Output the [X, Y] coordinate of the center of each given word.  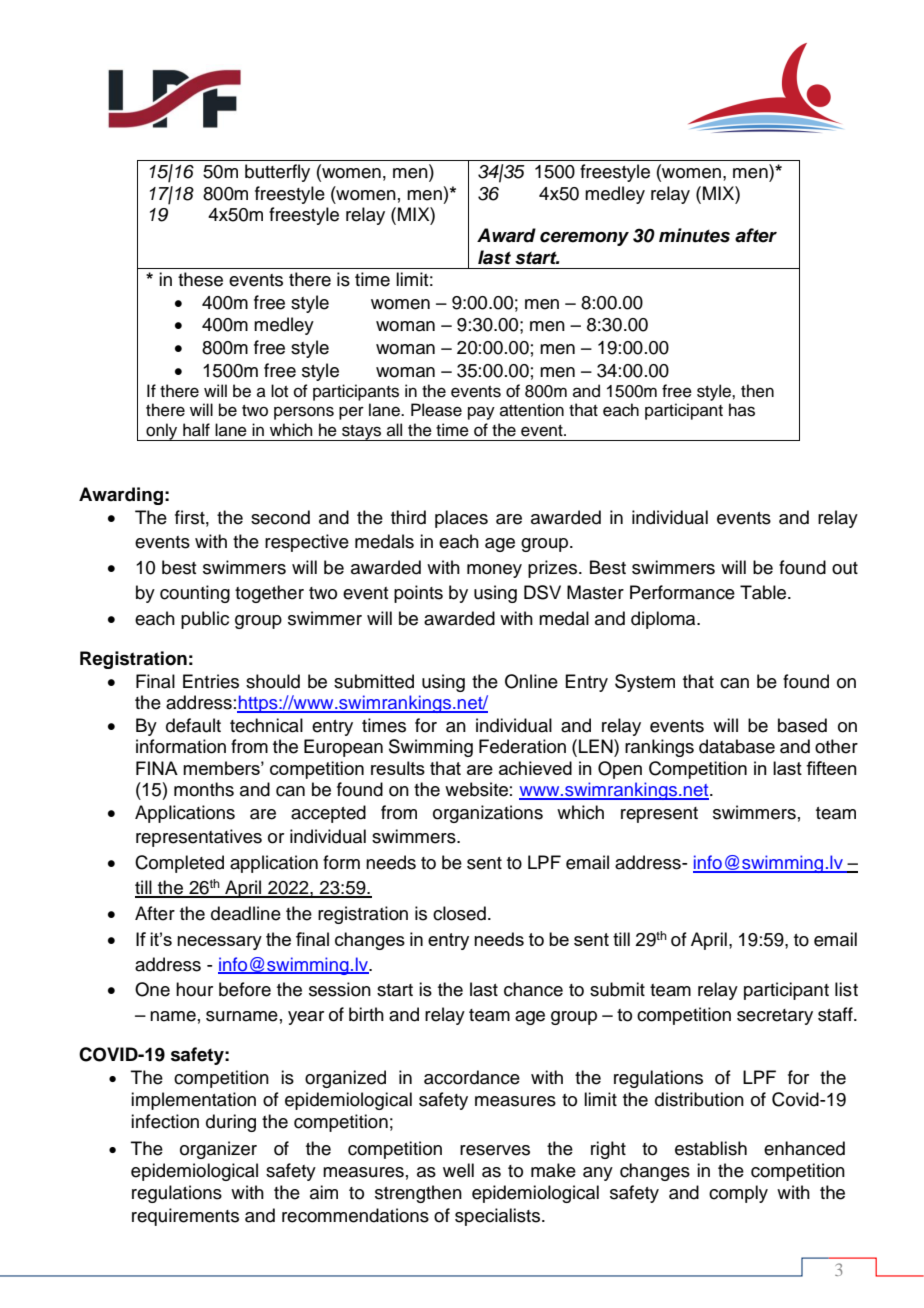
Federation [522, 746]
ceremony [584, 239]
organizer [218, 1150]
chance [533, 989]
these [200, 279]
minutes [694, 235]
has [742, 410]
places [461, 519]
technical [266, 725]
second [280, 517]
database [737, 746]
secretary [775, 1017]
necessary [219, 943]
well [458, 1170]
